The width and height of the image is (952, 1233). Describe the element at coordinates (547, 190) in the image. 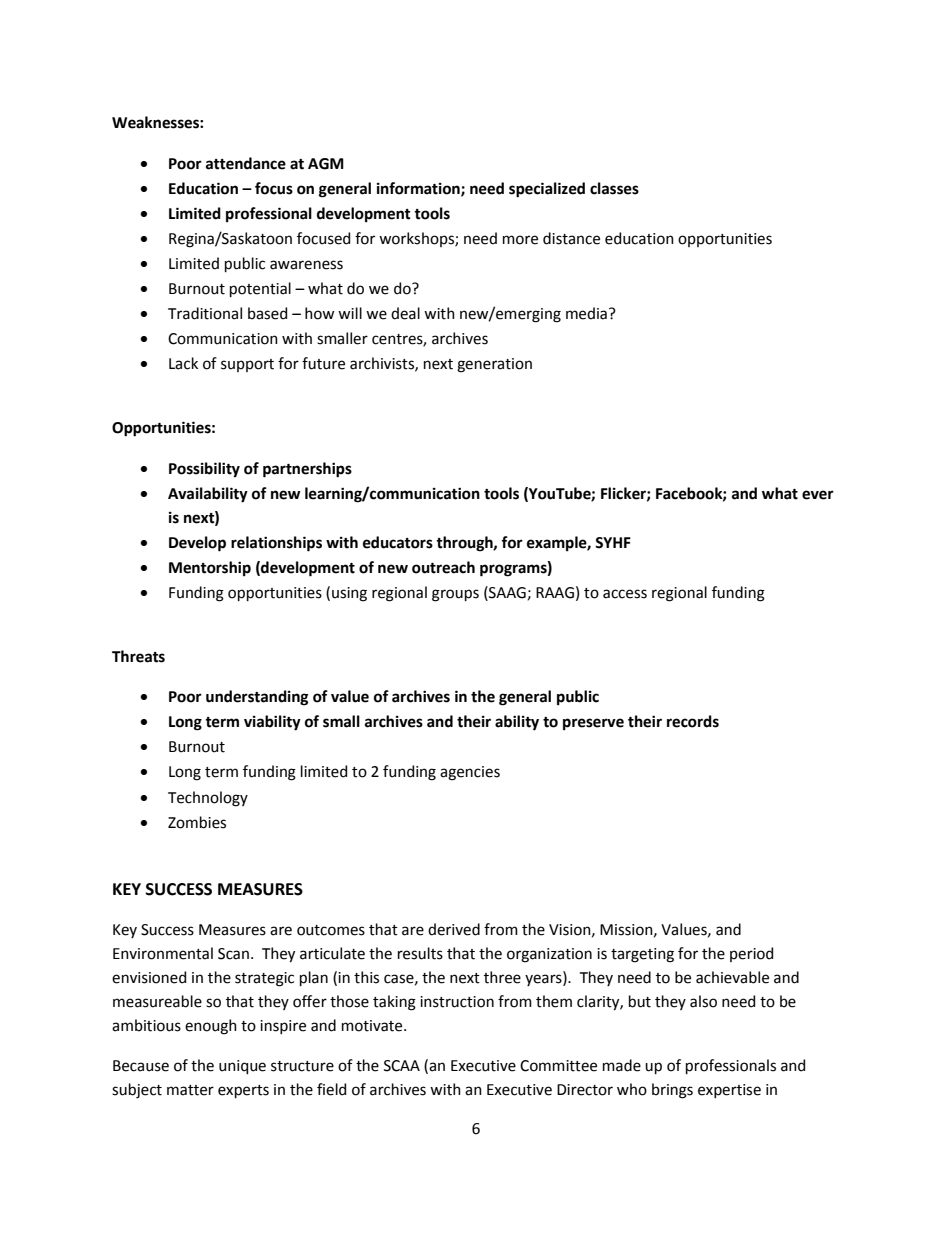

I see `specialized` at that location.
